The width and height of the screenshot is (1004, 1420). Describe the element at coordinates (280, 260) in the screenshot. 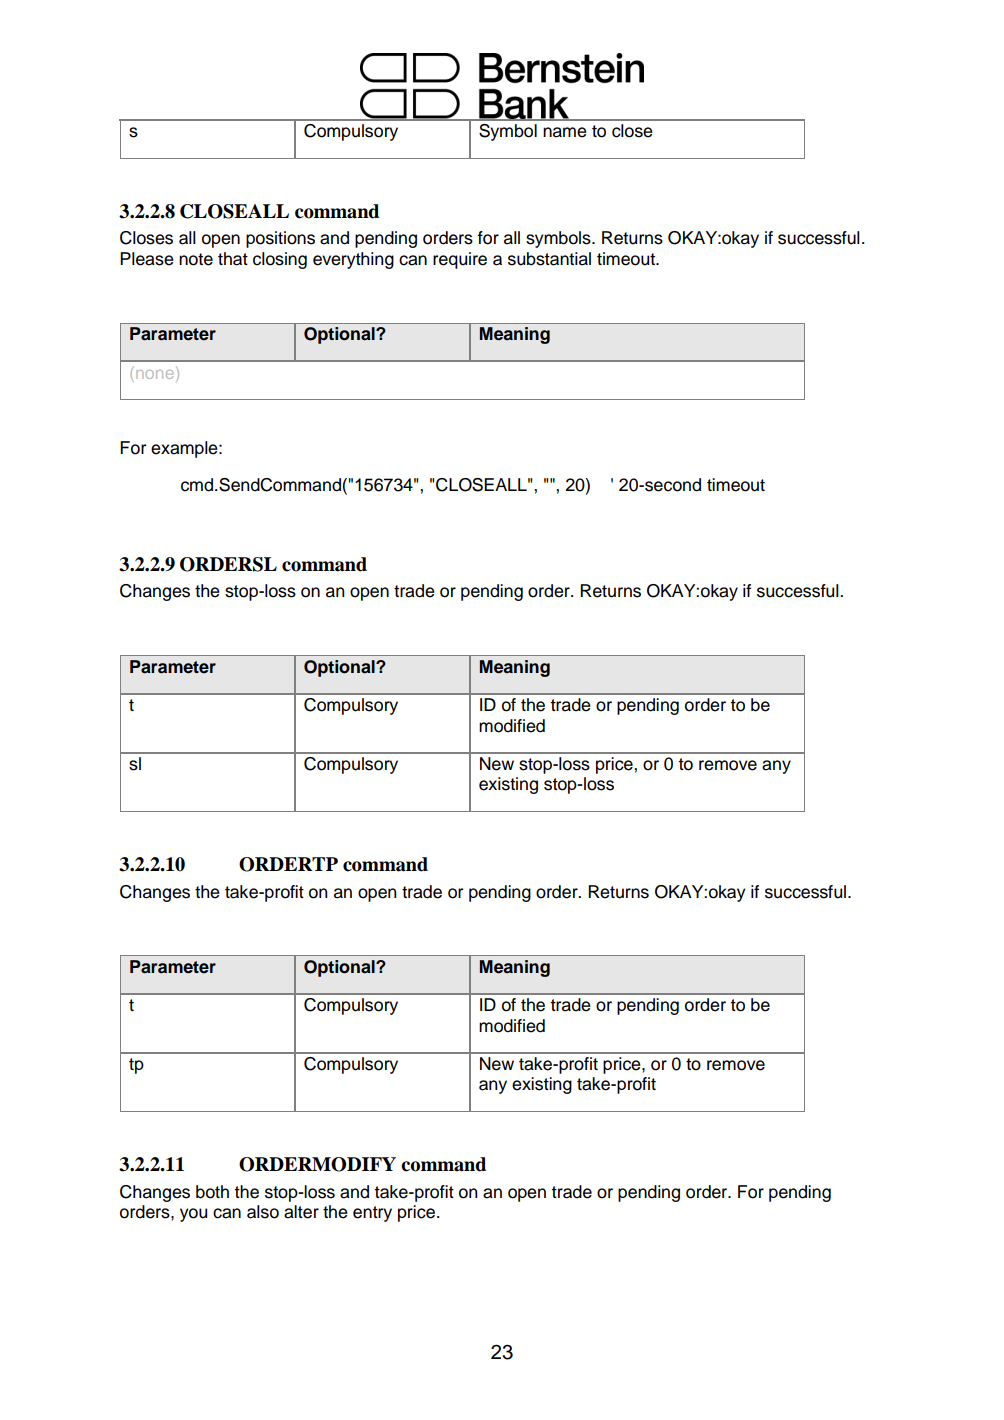

I see `closing` at that location.
